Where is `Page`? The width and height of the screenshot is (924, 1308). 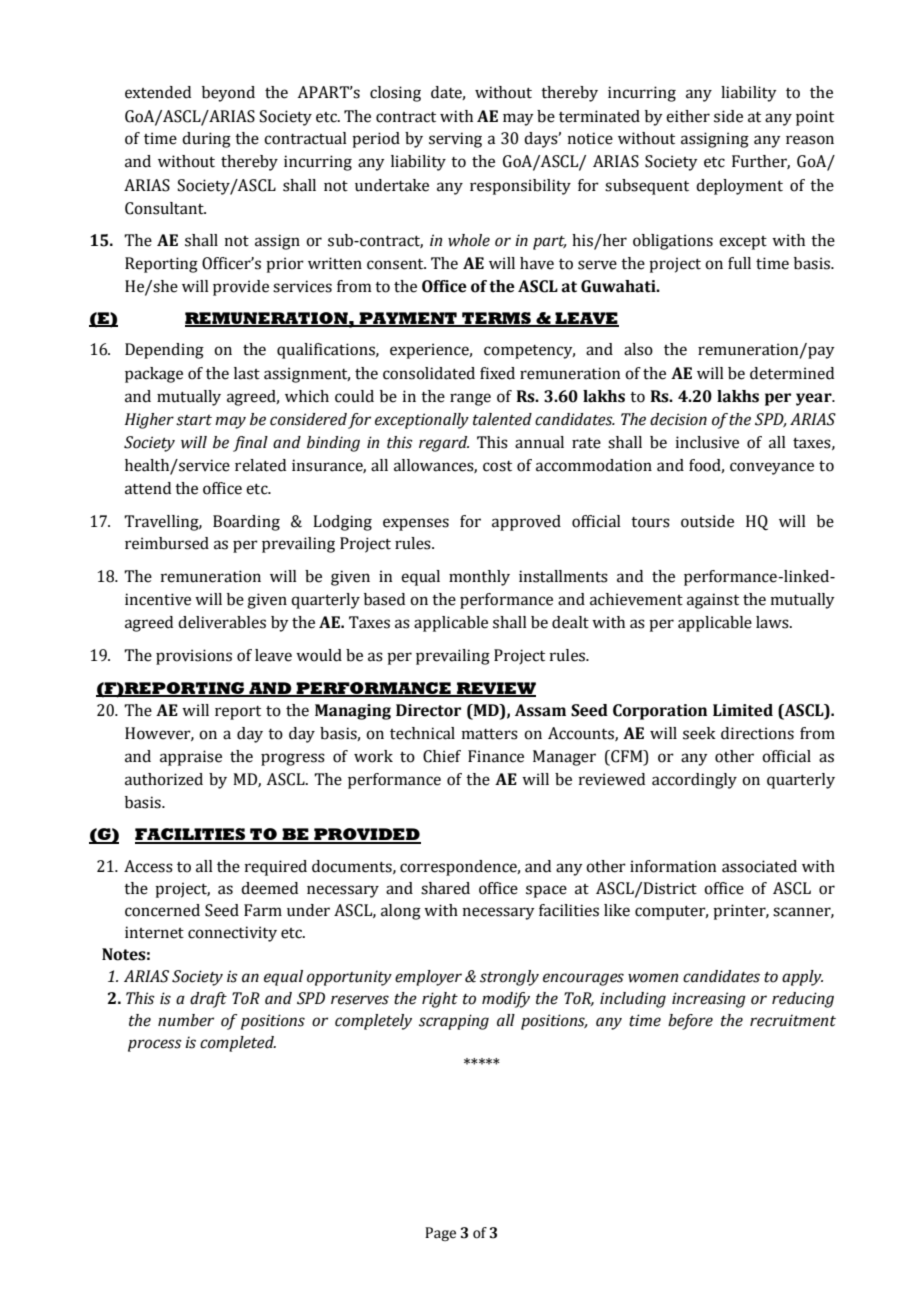 Page is located at coordinates (440, 1234).
